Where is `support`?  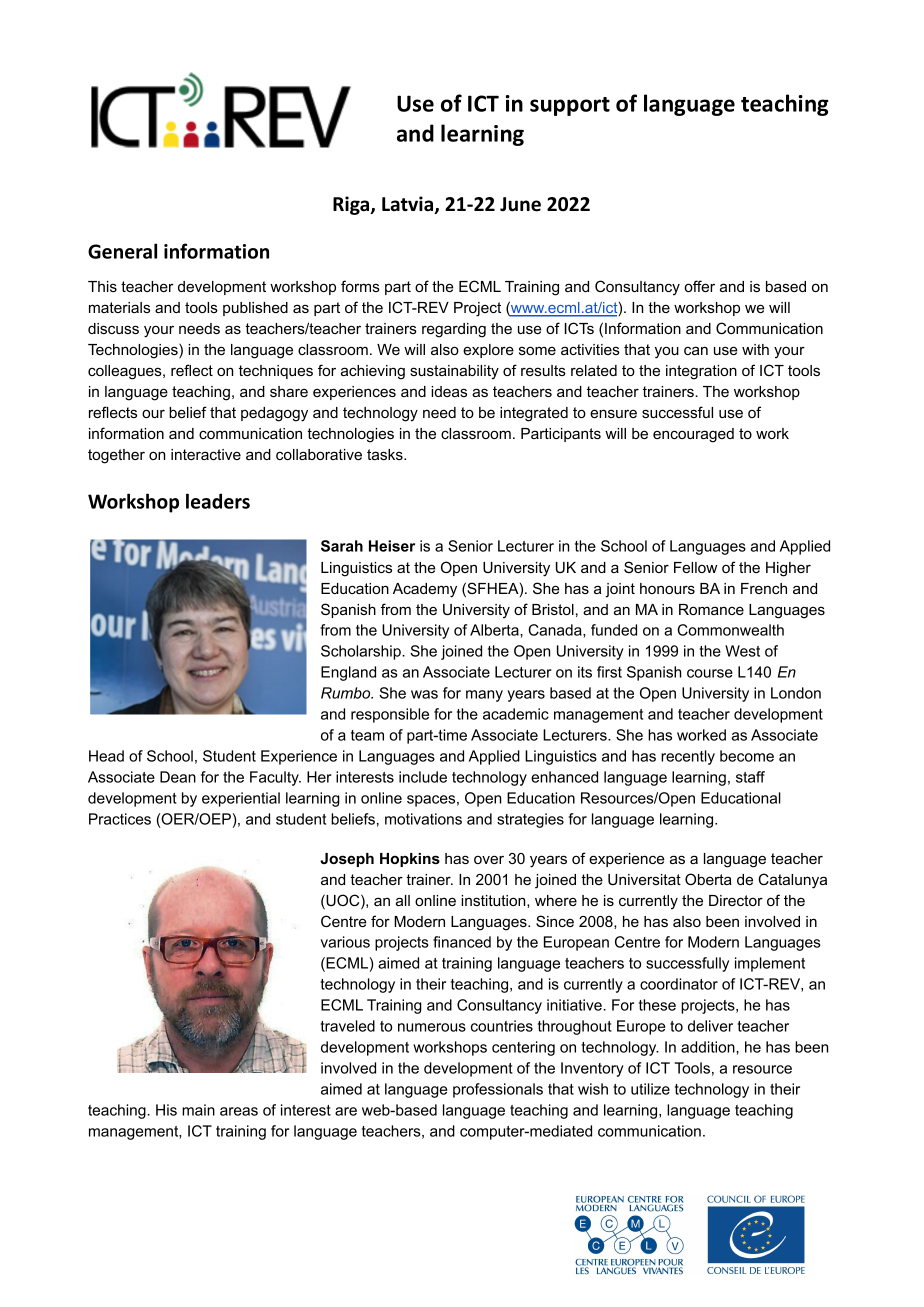
support is located at coordinates (570, 106).
